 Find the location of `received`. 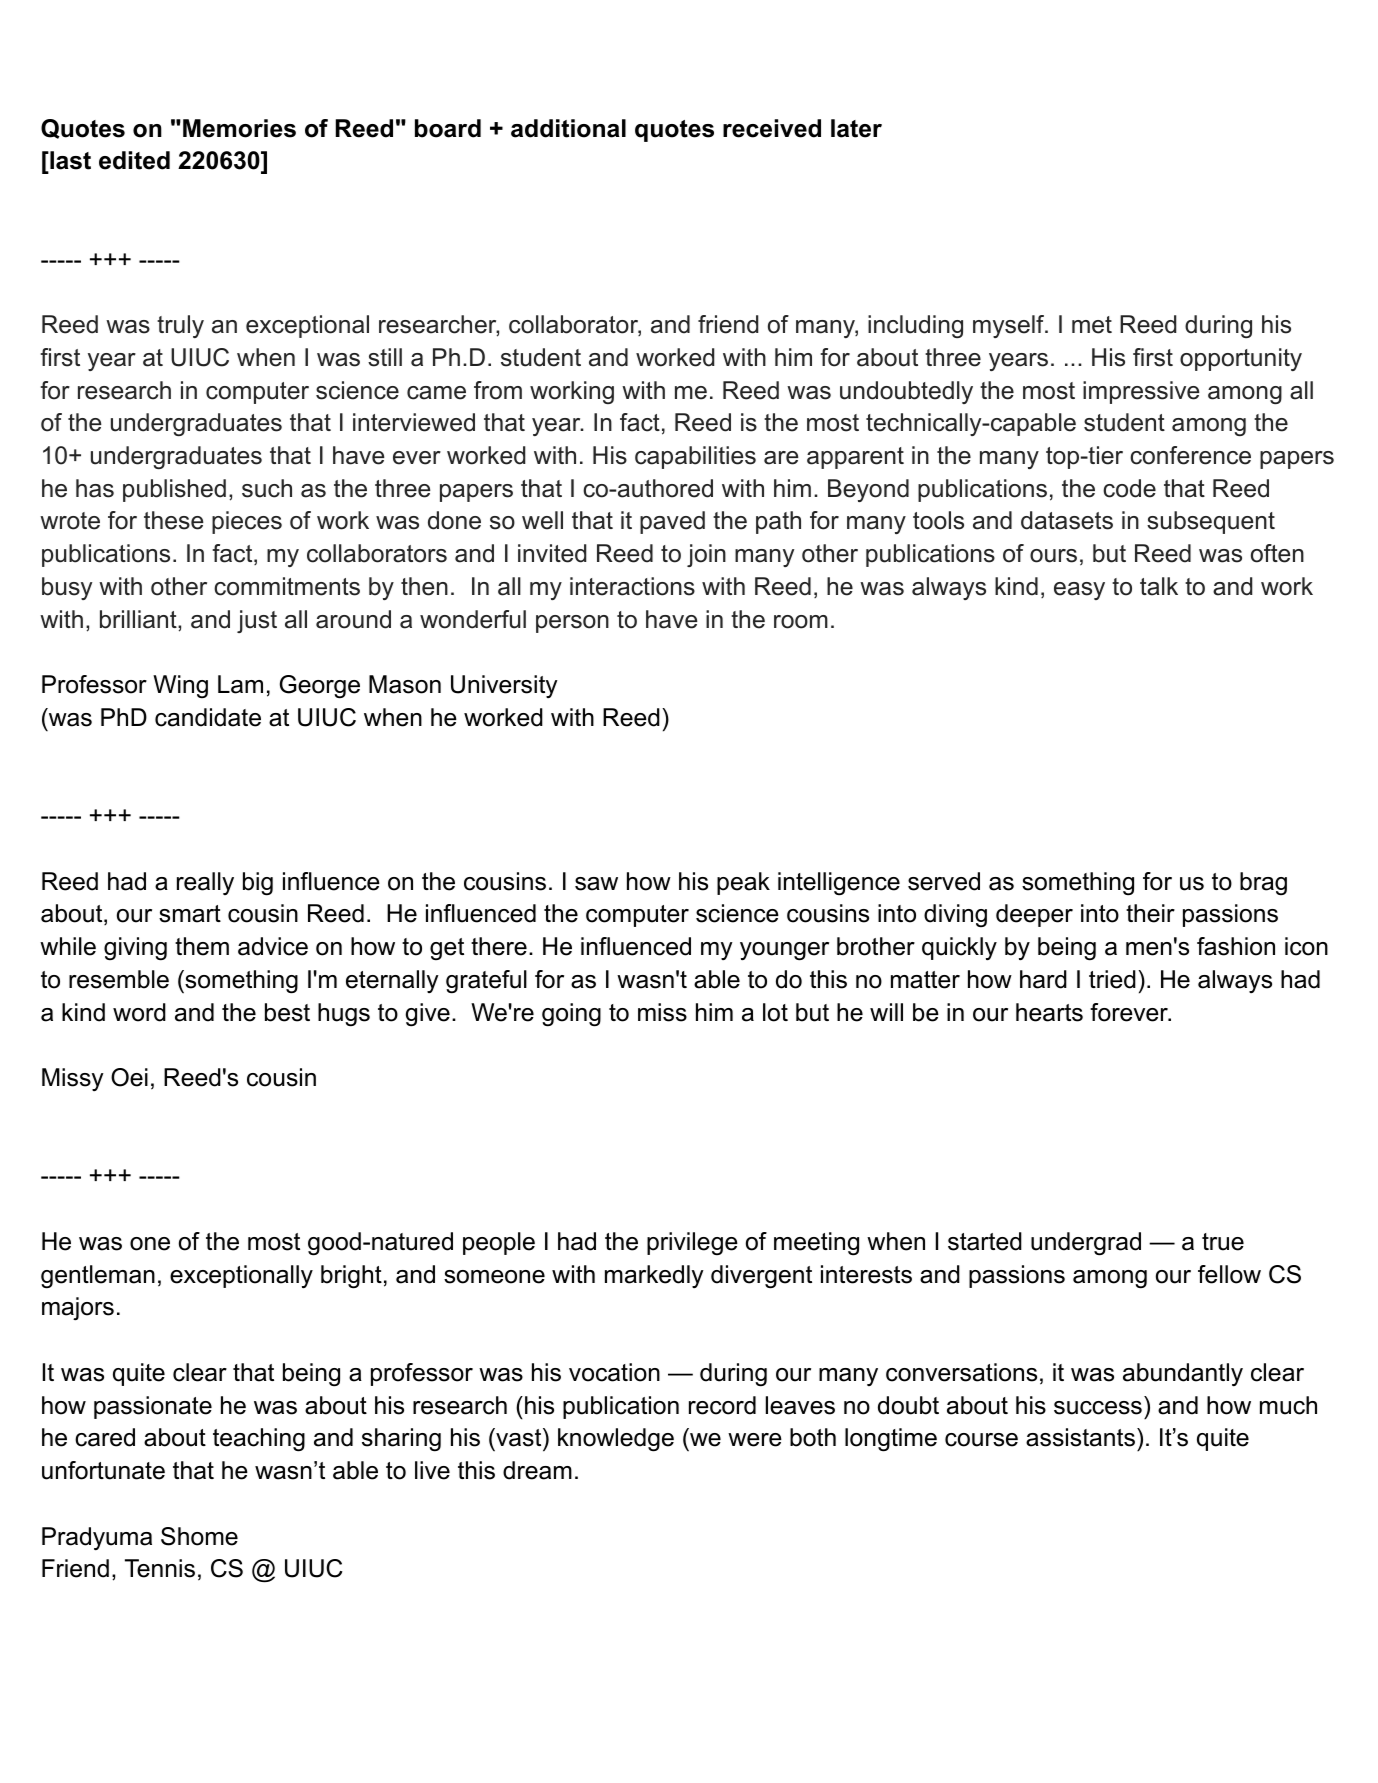

received is located at coordinates (772, 128).
